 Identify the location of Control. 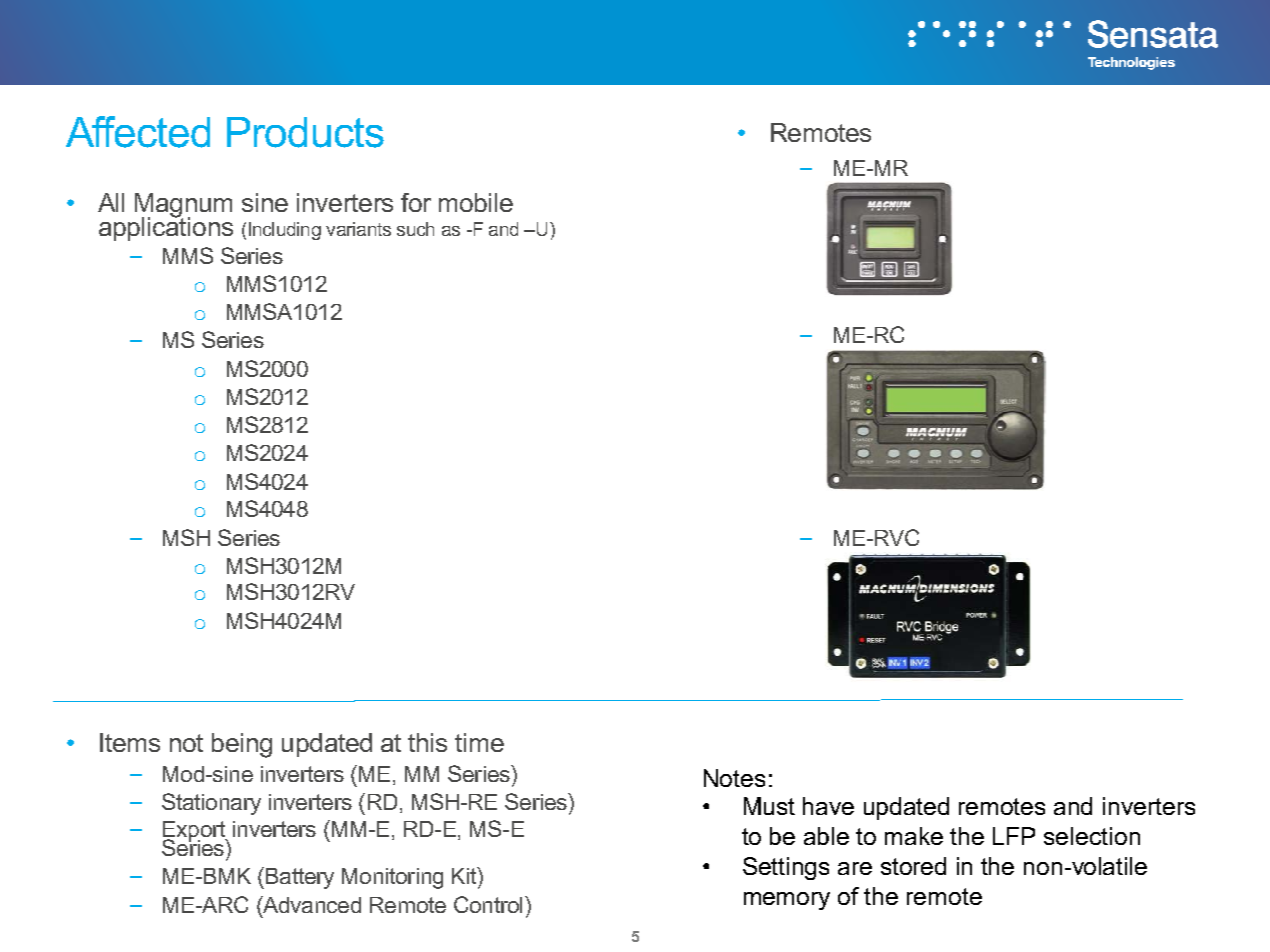
(488, 904).
